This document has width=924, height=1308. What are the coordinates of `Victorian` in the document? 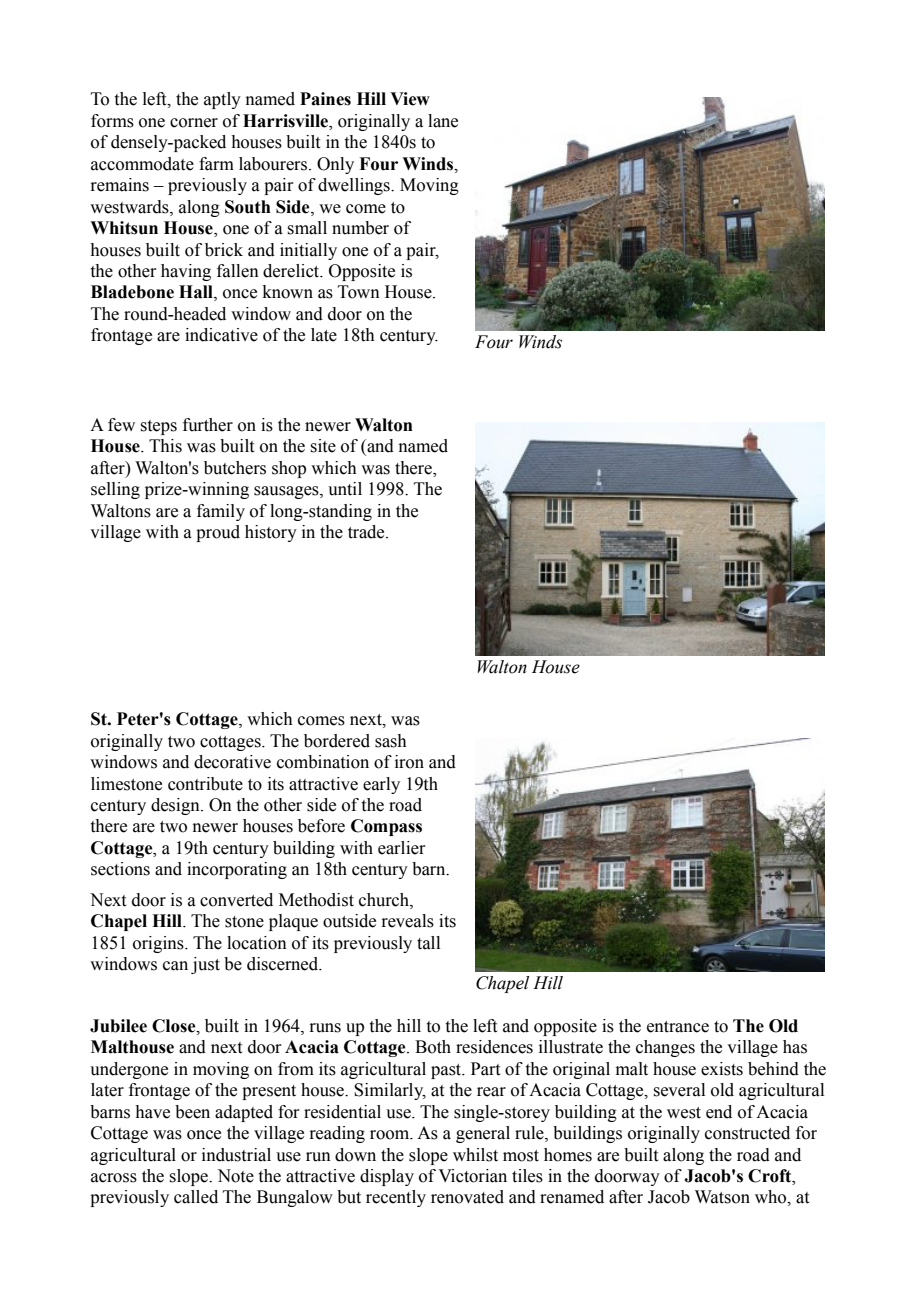 It's located at (472, 1176).
